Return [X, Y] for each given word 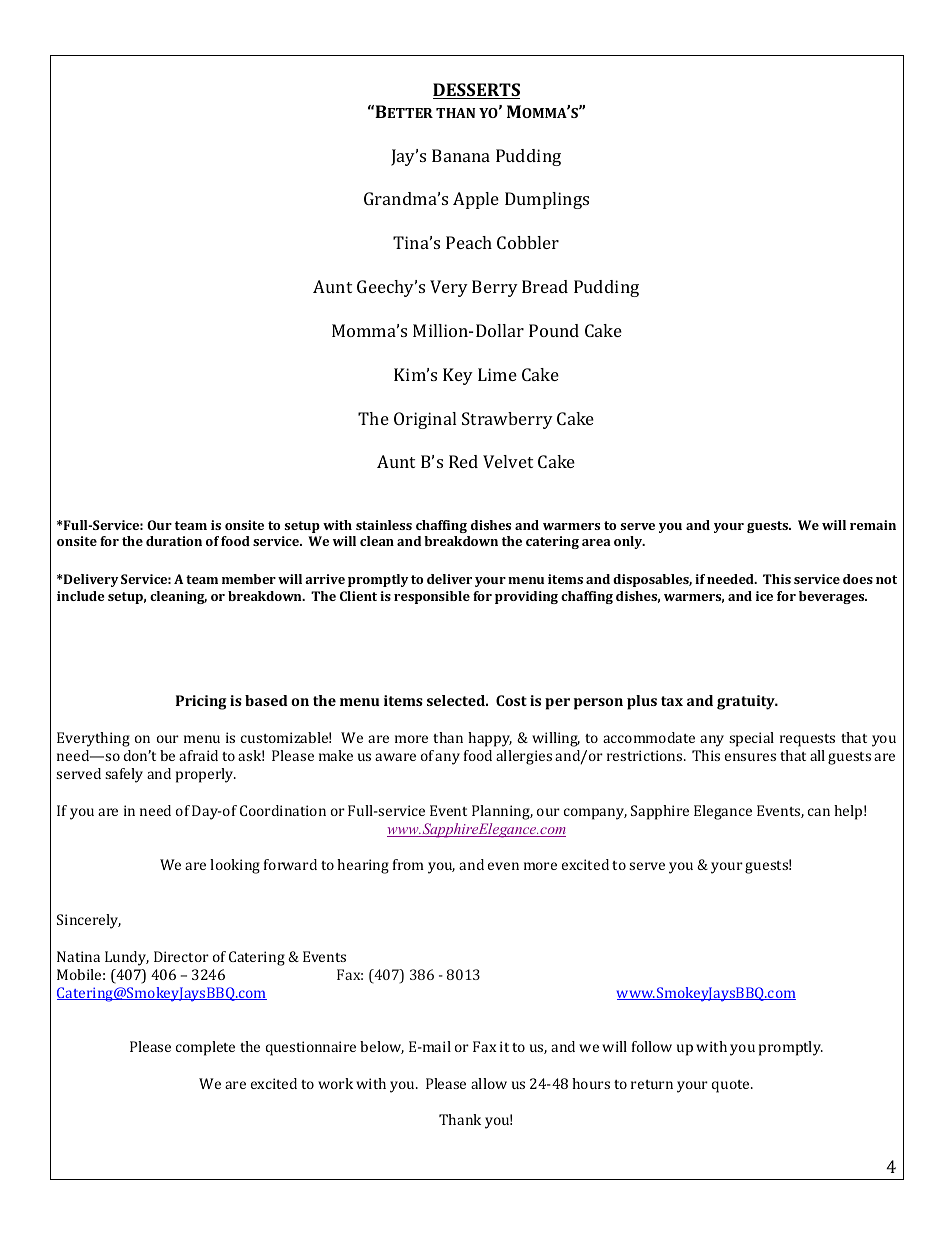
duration [174, 541]
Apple [476, 200]
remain [873, 525]
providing [526, 597]
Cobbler [528, 242]
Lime [497, 374]
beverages [833, 597]
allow [489, 1083]
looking [235, 866]
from [408, 864]
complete [205, 1048]
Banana [461, 155]
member [249, 579]
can [819, 812]
